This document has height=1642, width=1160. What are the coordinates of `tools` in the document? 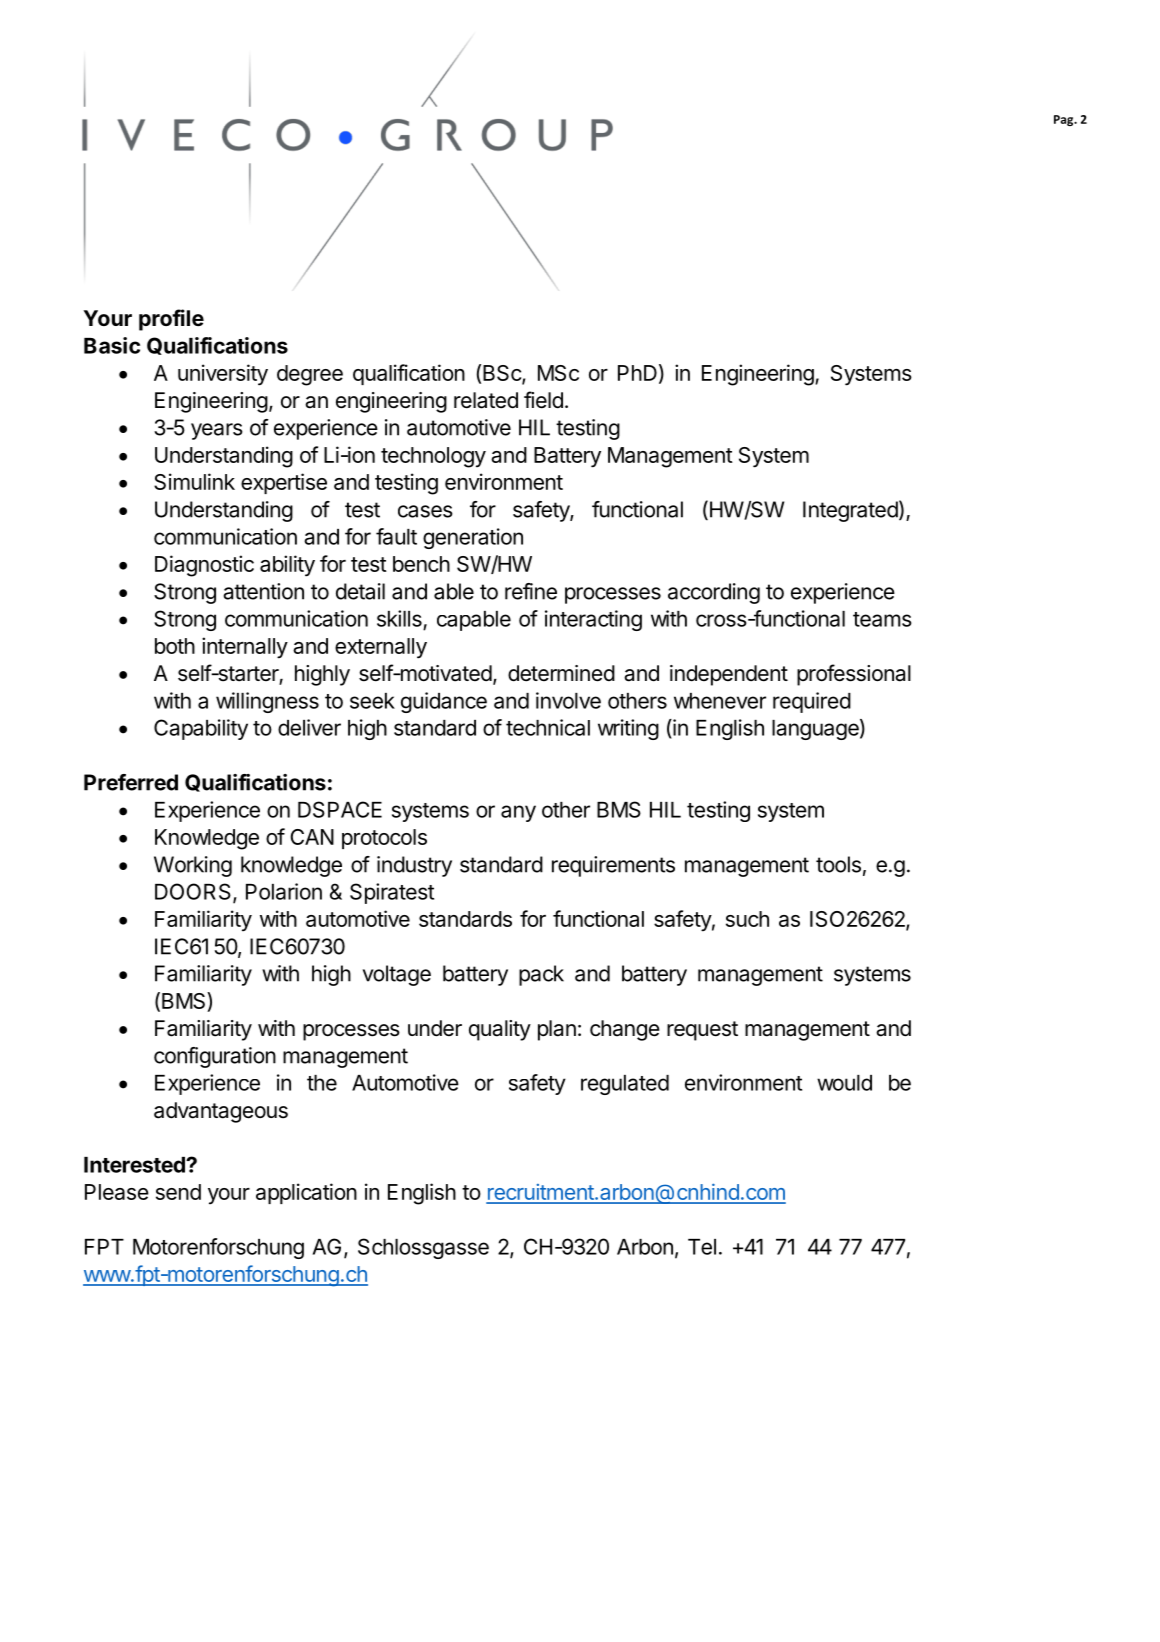 It's located at (838, 864).
